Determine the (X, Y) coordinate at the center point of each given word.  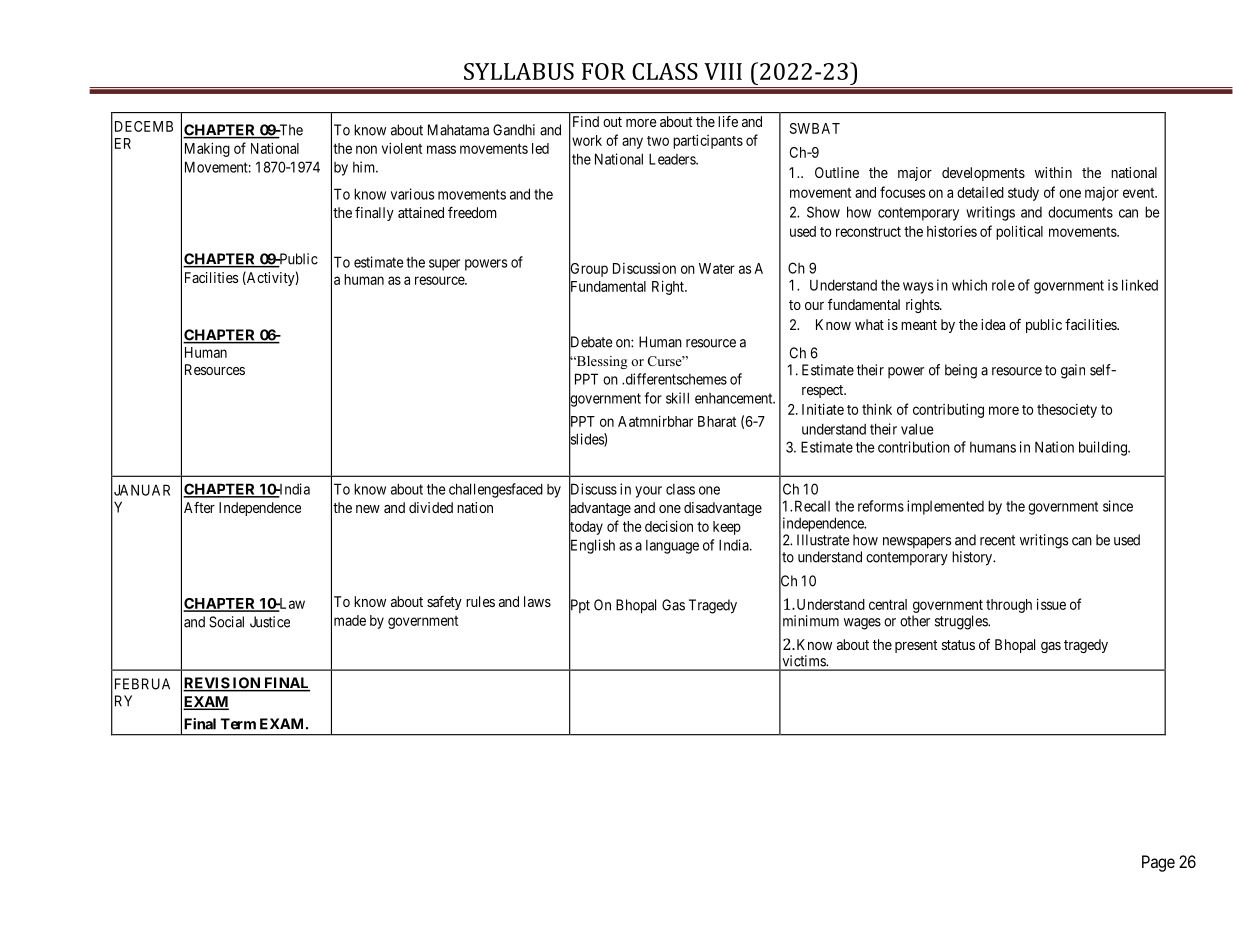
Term (238, 724)
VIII (723, 71)
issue (1051, 604)
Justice (270, 622)
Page (1158, 863)
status (958, 645)
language (672, 547)
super (444, 265)
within (1053, 172)
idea (993, 324)
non (366, 149)
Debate (590, 342)
